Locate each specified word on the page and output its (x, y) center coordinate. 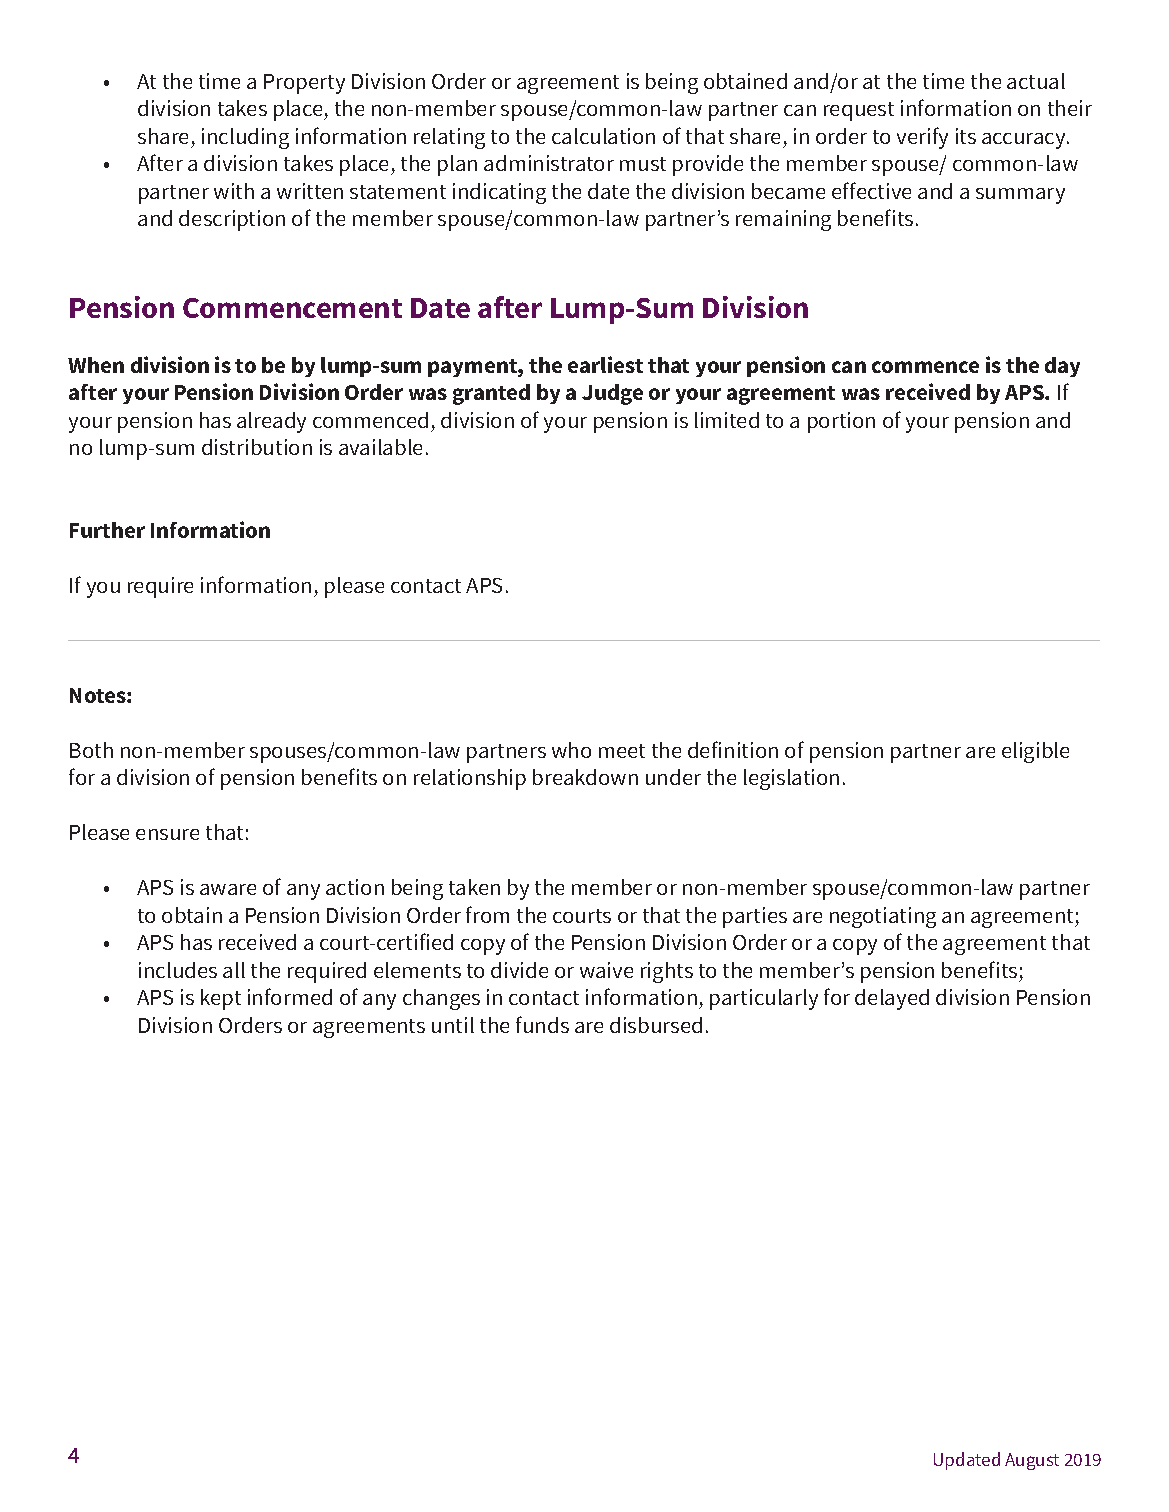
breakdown (585, 777)
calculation (603, 136)
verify (922, 138)
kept (221, 999)
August (1032, 1461)
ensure (167, 834)
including (245, 138)
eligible (1035, 752)
